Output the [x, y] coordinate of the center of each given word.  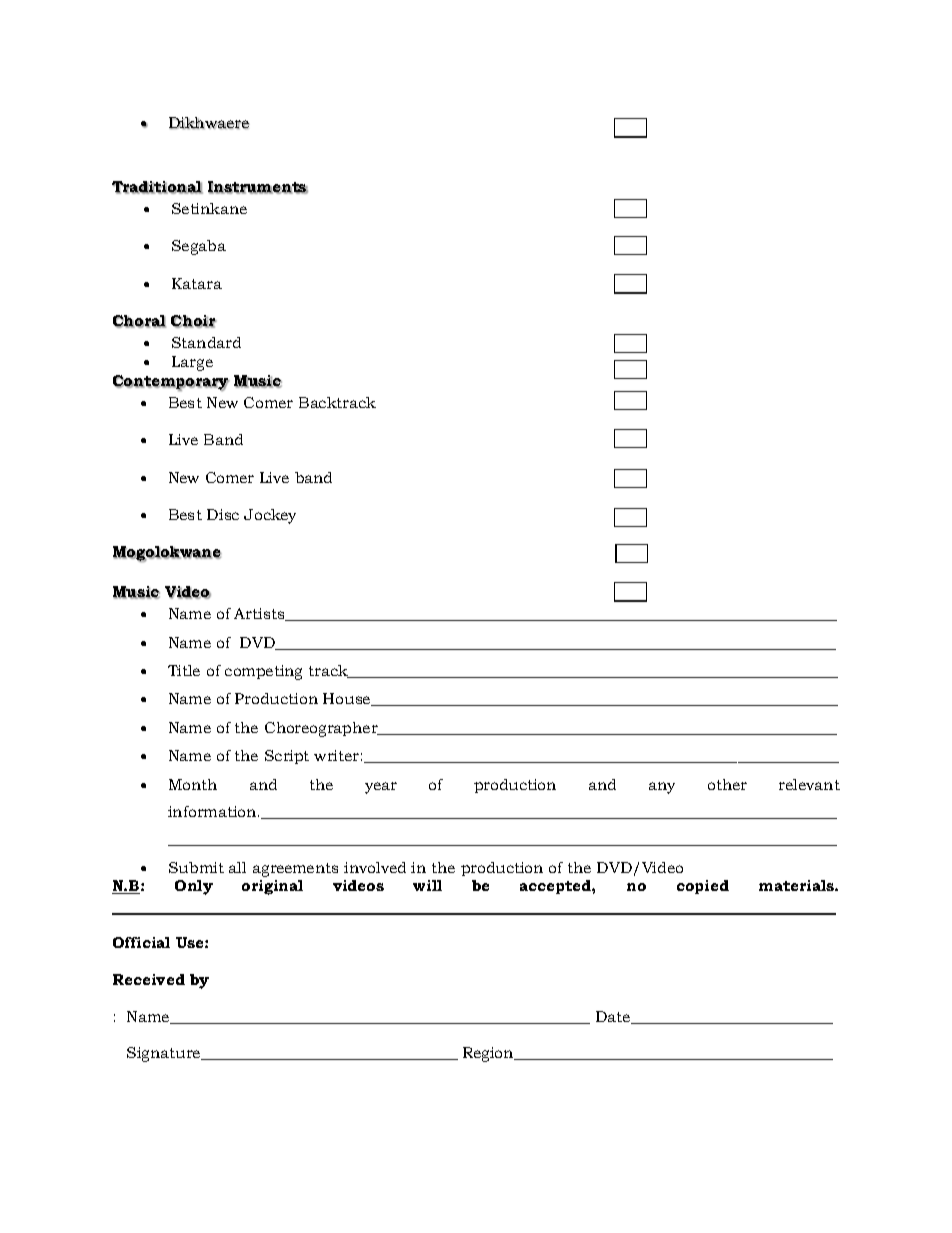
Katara [197, 283]
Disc [223, 514]
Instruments [258, 187]
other [727, 784]
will [427, 885]
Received [149, 979]
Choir [194, 321]
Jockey [270, 516]
